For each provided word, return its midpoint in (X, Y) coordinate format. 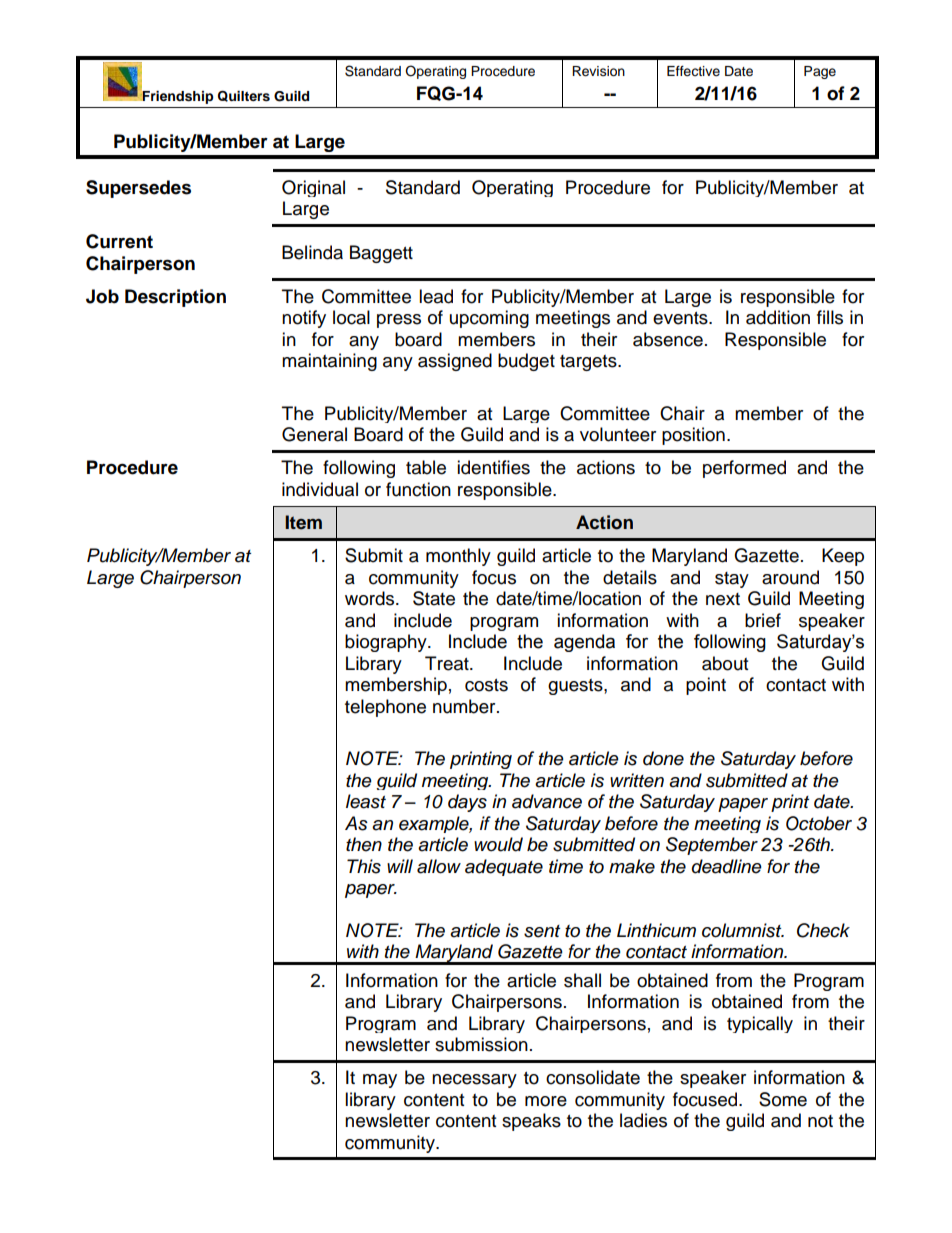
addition (778, 317)
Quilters (244, 96)
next (723, 599)
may (380, 1081)
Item (303, 522)
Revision (598, 71)
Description (175, 298)
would (498, 844)
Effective (693, 71)
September (712, 846)
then (364, 844)
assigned (455, 362)
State (434, 598)
